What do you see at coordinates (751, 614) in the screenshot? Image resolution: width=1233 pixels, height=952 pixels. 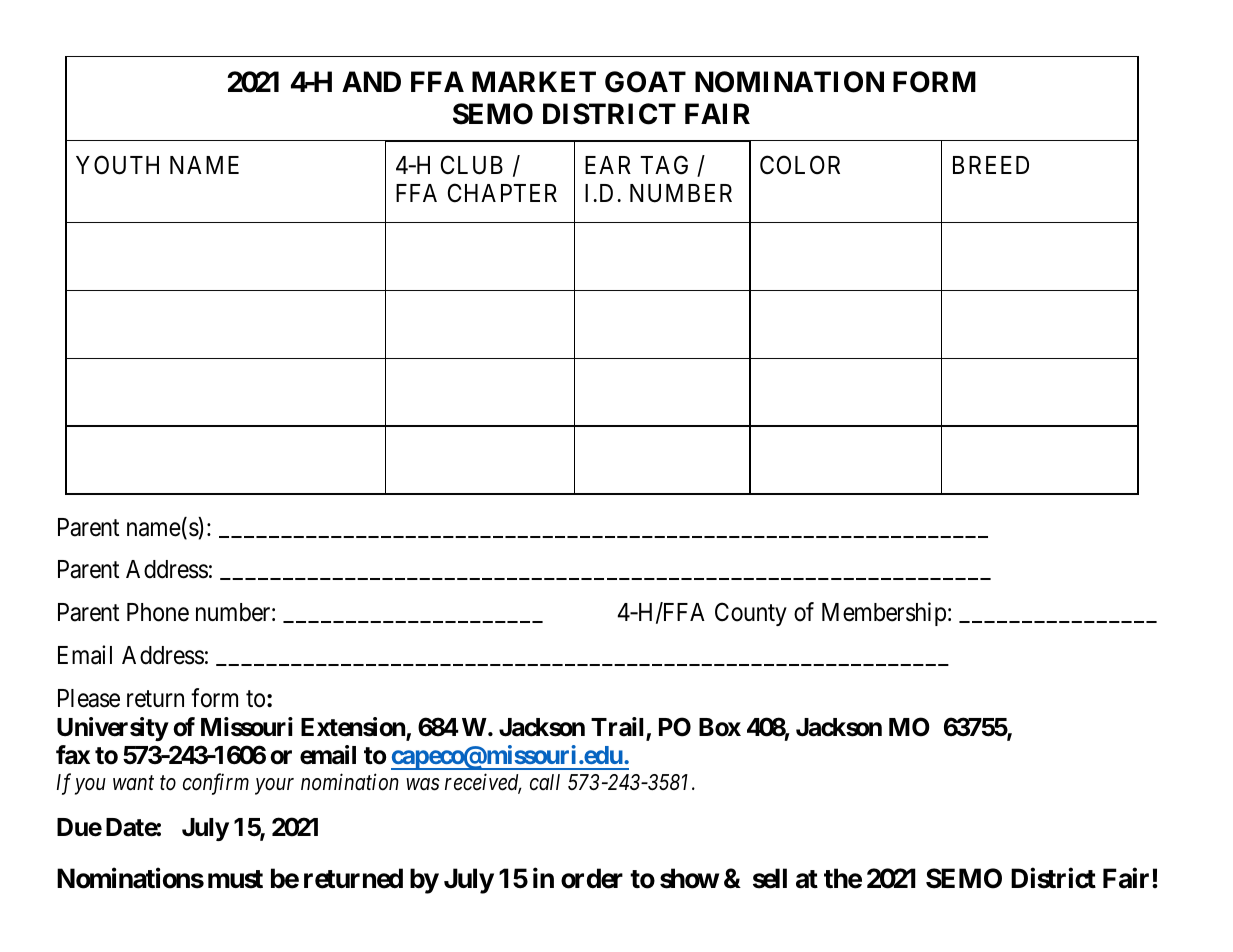 I see `County` at bounding box center [751, 614].
